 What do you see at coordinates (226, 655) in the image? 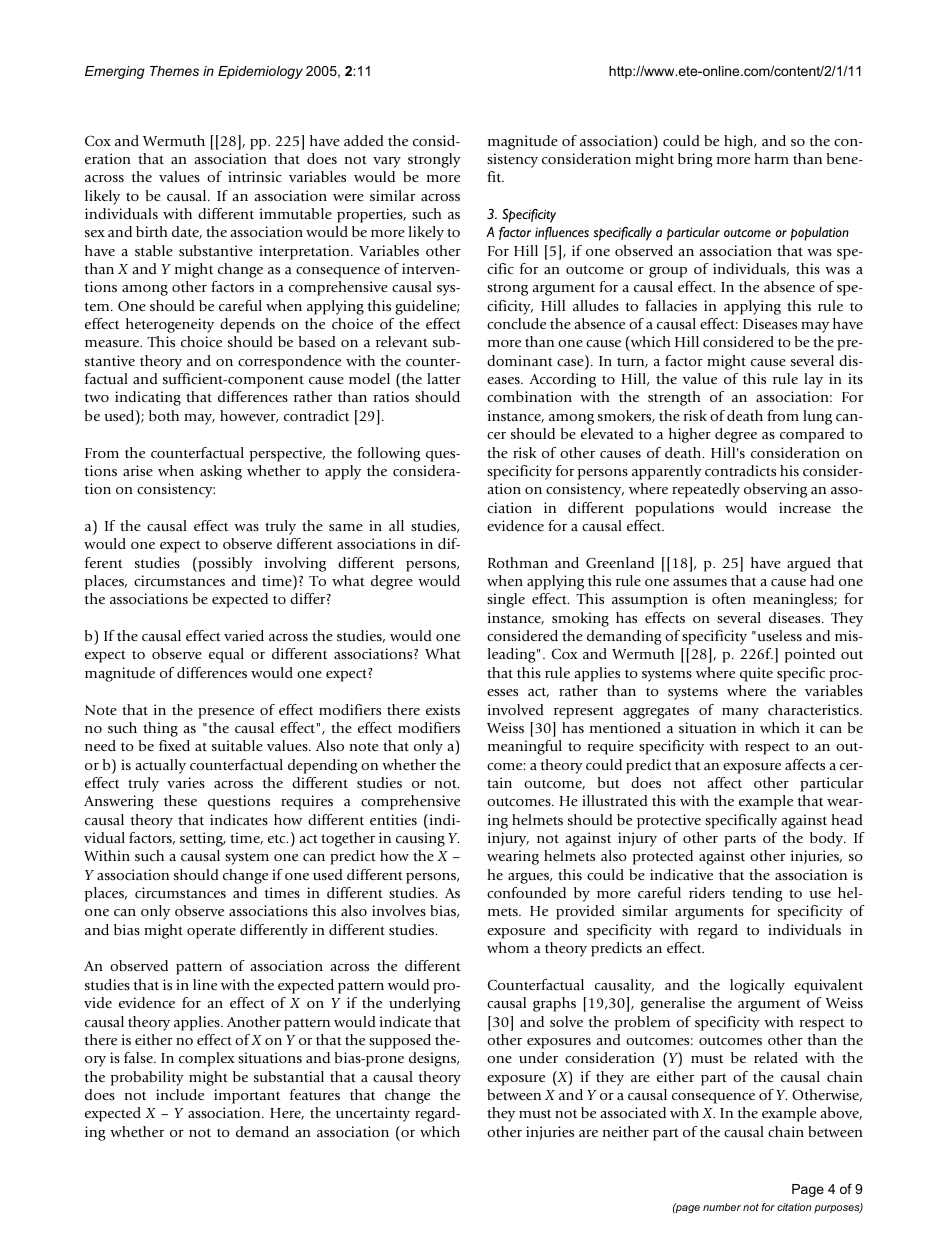
I see `equal` at bounding box center [226, 655].
